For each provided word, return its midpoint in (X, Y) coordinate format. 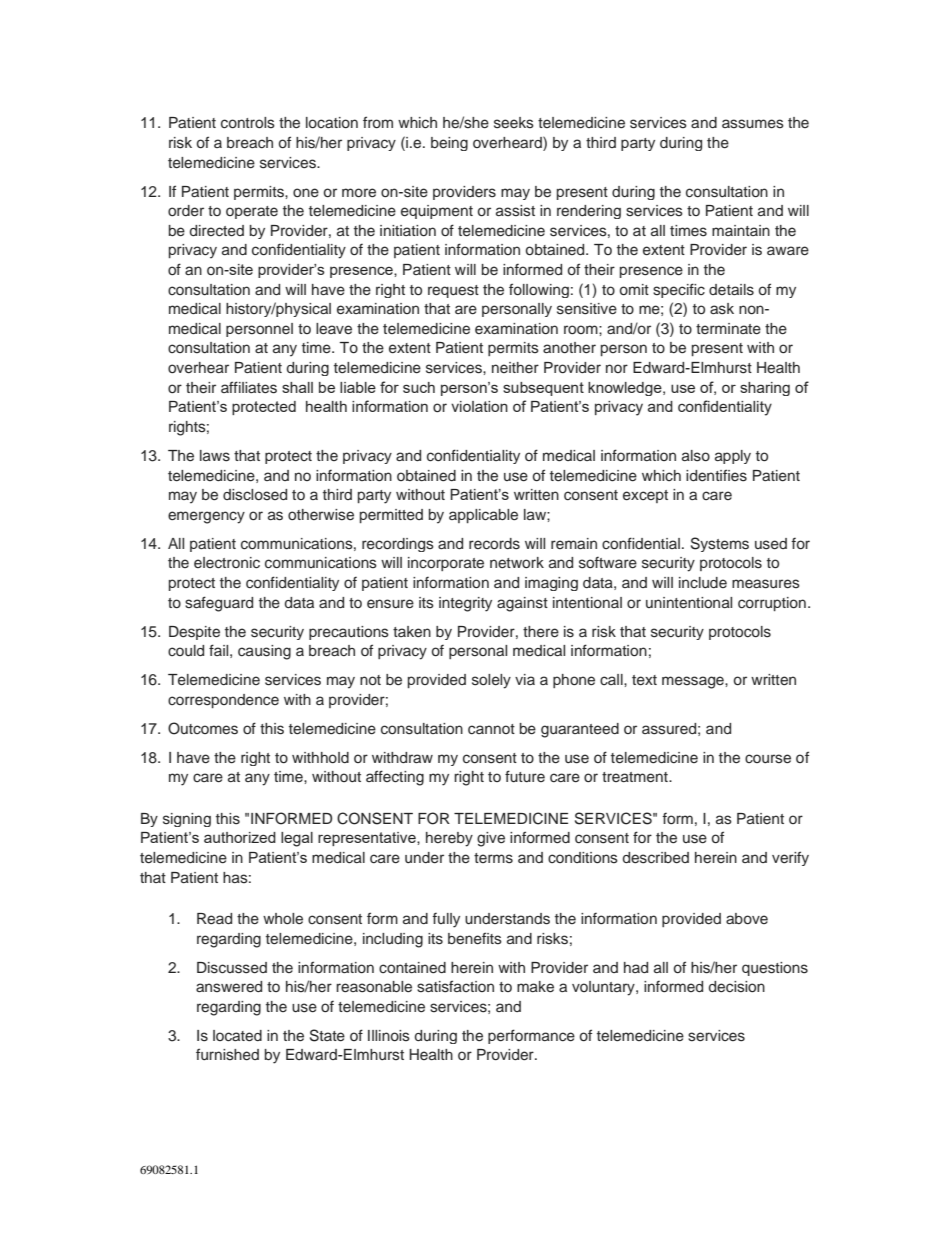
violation (479, 406)
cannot (491, 729)
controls (248, 123)
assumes (753, 124)
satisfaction (455, 986)
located (237, 1036)
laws (215, 456)
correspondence (223, 701)
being (449, 144)
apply (733, 457)
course (768, 759)
